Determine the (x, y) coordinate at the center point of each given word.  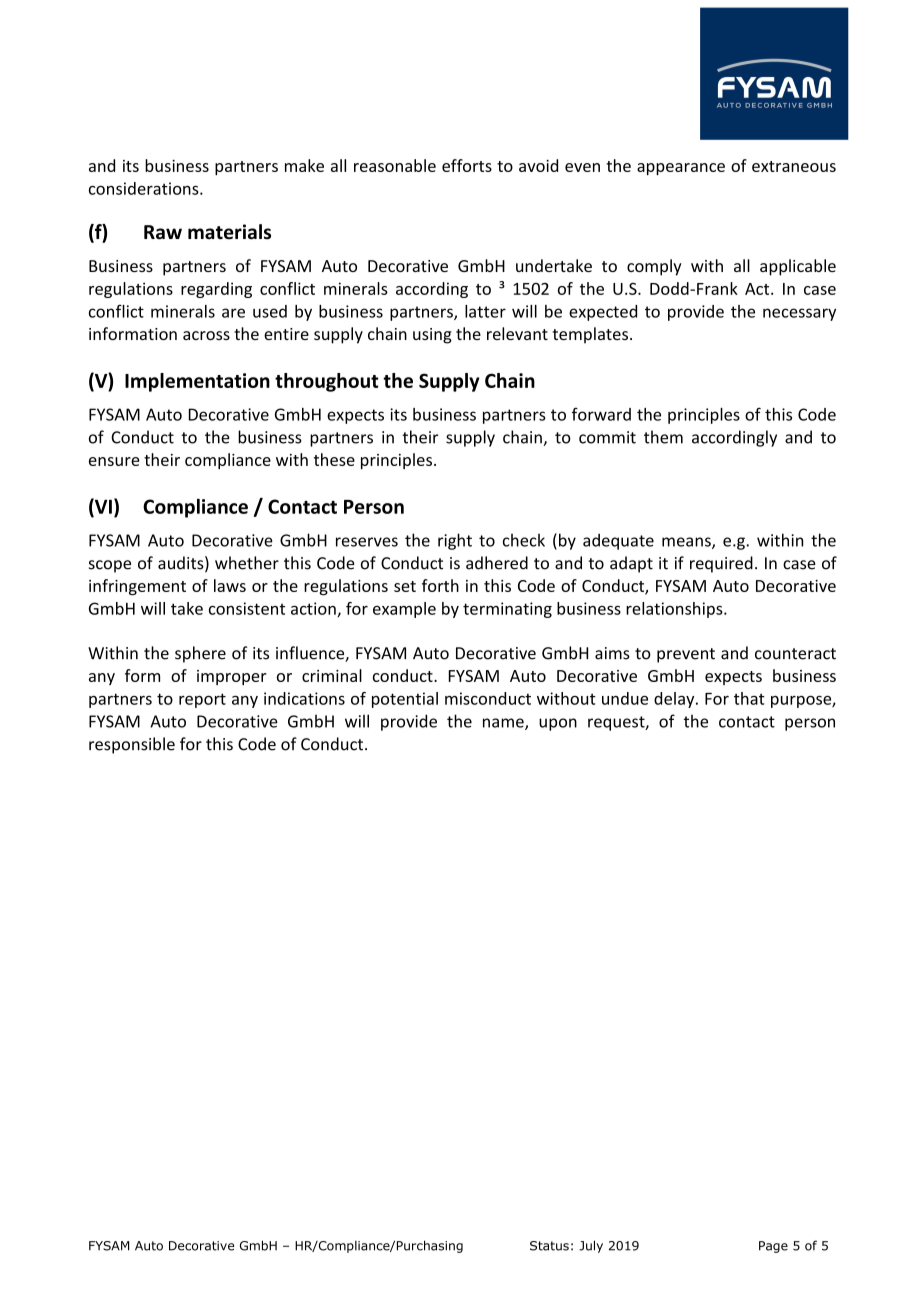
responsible (132, 745)
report (202, 700)
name (504, 724)
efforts (467, 165)
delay (675, 700)
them (663, 437)
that (749, 698)
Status (549, 1246)
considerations (145, 188)
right (455, 541)
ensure (114, 461)
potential (405, 700)
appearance (681, 169)
